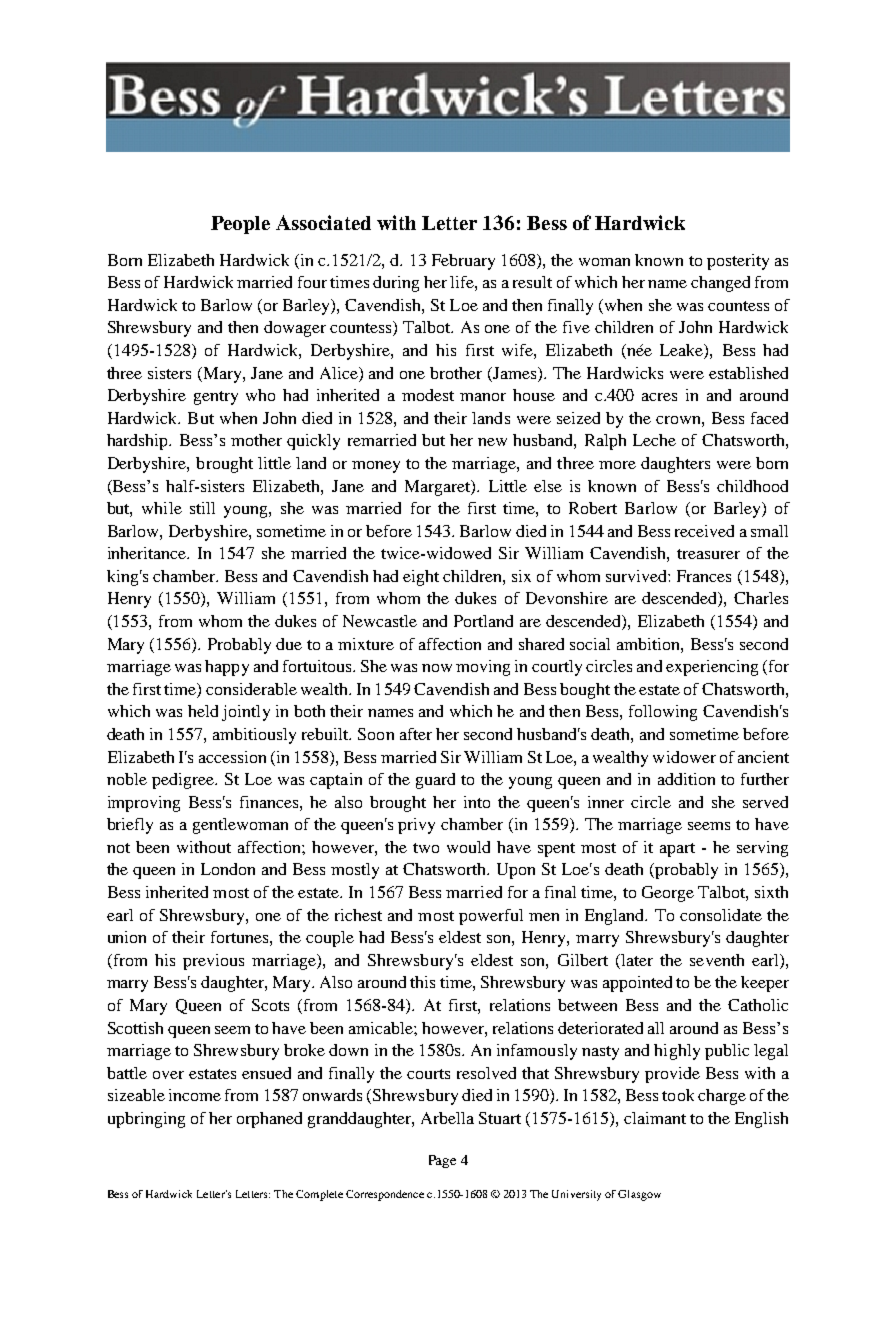  What do you see at coordinates (442, 1161) in the screenshot?
I see `Page` at bounding box center [442, 1161].
